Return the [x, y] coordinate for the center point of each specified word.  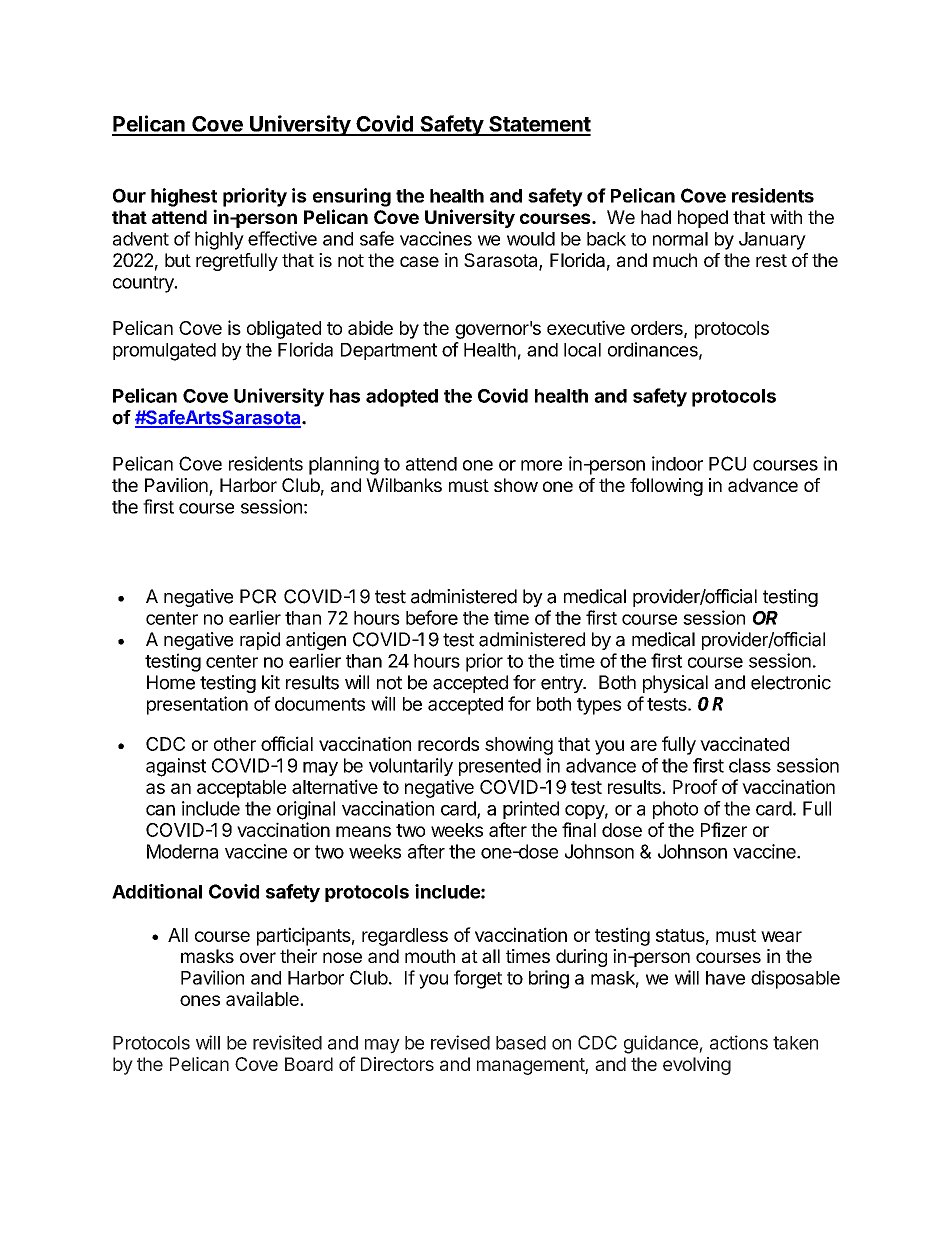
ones [200, 1000]
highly [219, 240]
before [432, 617]
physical [675, 684]
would [531, 239]
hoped [703, 219]
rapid [260, 641]
